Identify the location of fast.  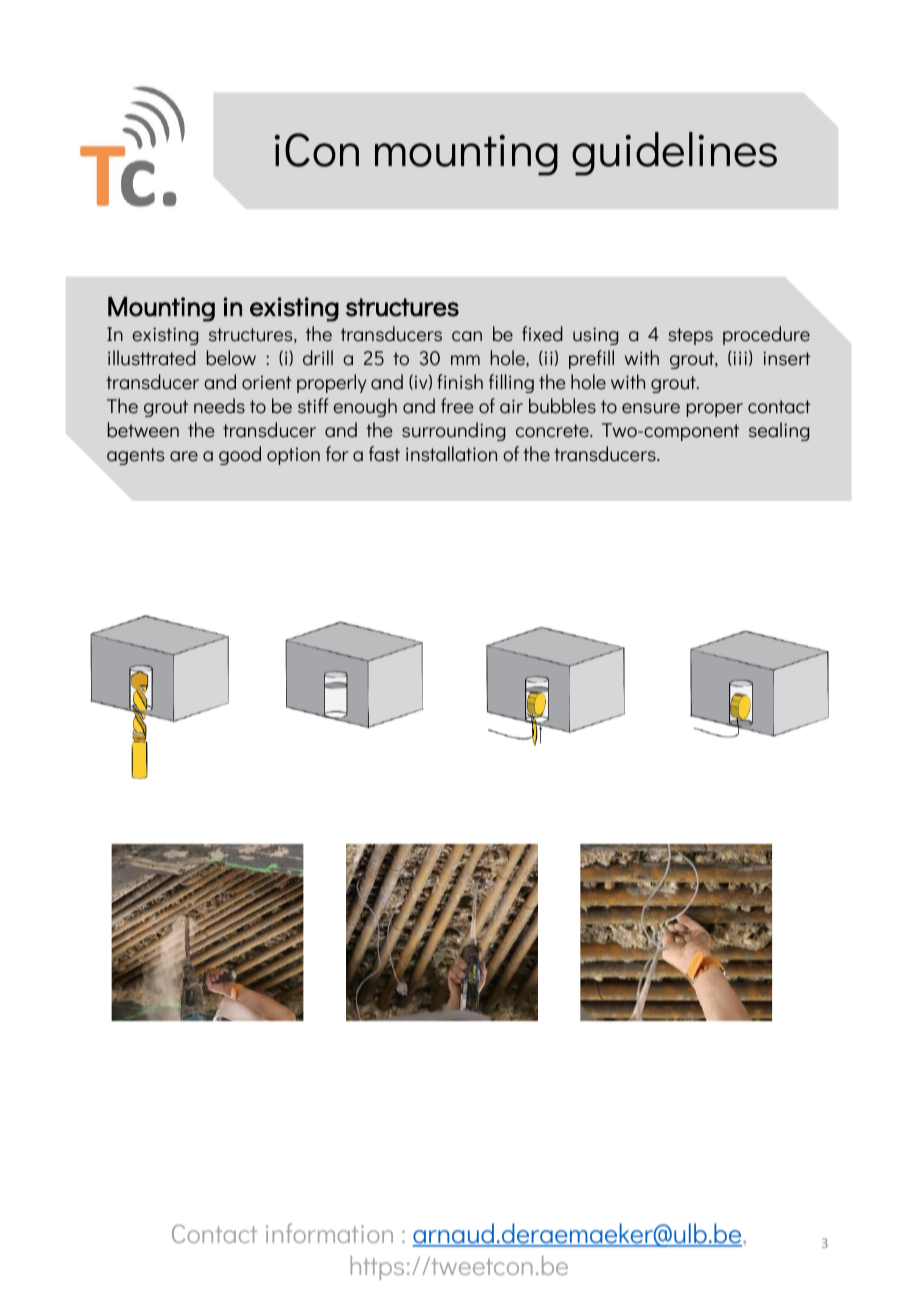
(384, 454).
